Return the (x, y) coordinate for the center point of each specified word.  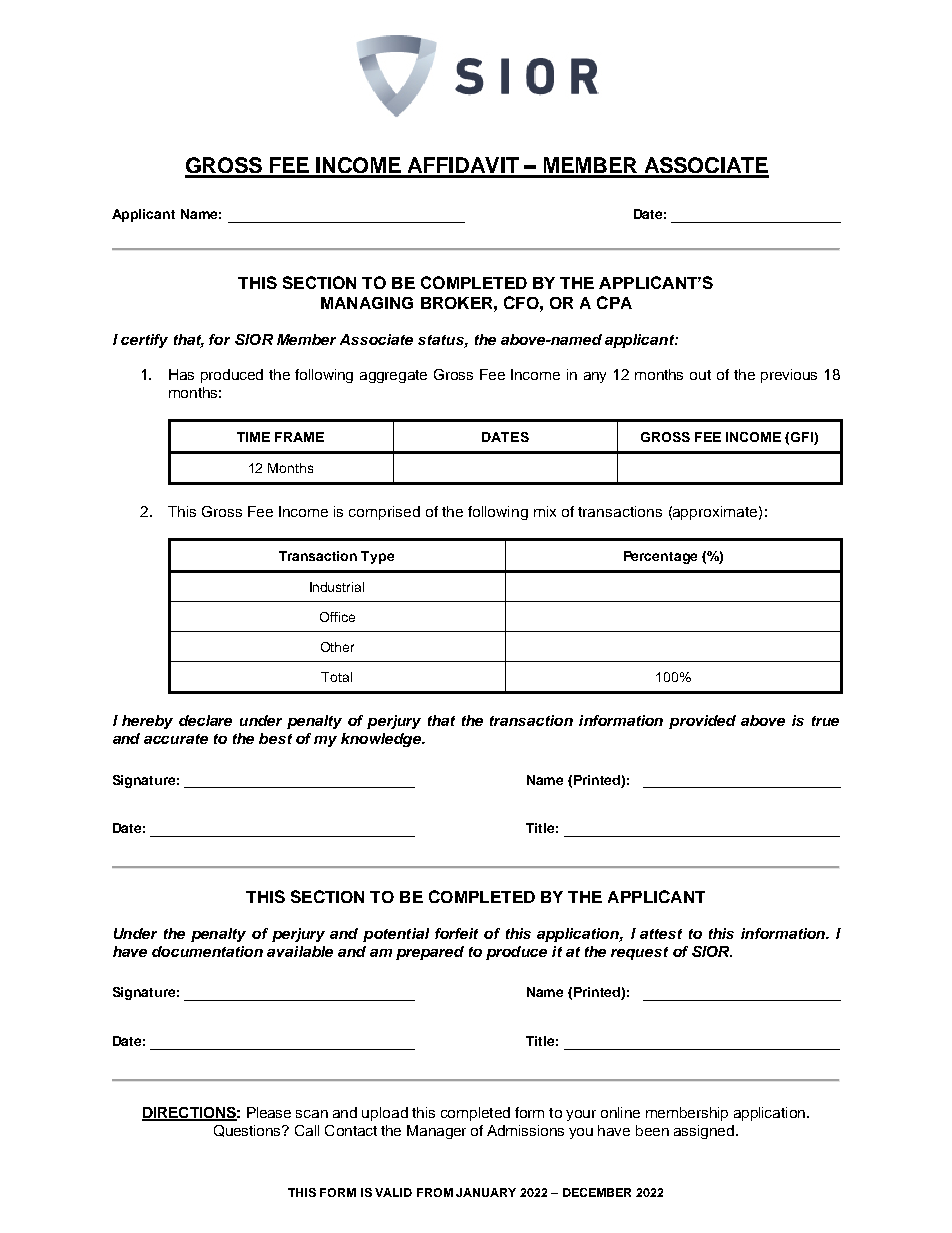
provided (702, 722)
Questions (248, 1131)
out (700, 375)
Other (337, 647)
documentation (207, 951)
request (639, 953)
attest (661, 934)
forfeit (456, 933)
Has (181, 374)
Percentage (660, 557)
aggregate (393, 376)
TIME (253, 437)
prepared (430, 953)
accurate (176, 739)
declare (205, 720)
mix (545, 511)
